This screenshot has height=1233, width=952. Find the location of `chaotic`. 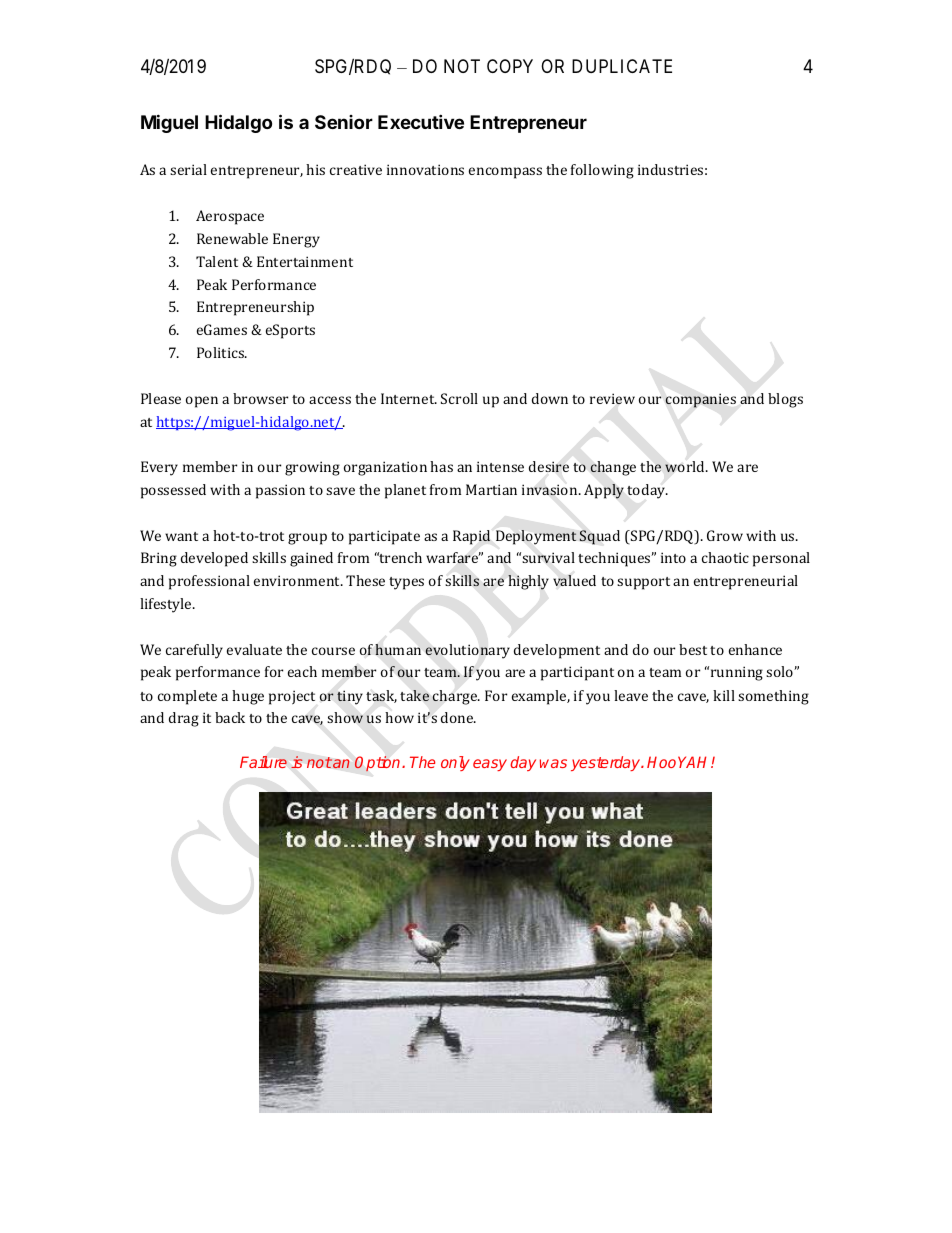

chaotic is located at coordinates (725, 557).
